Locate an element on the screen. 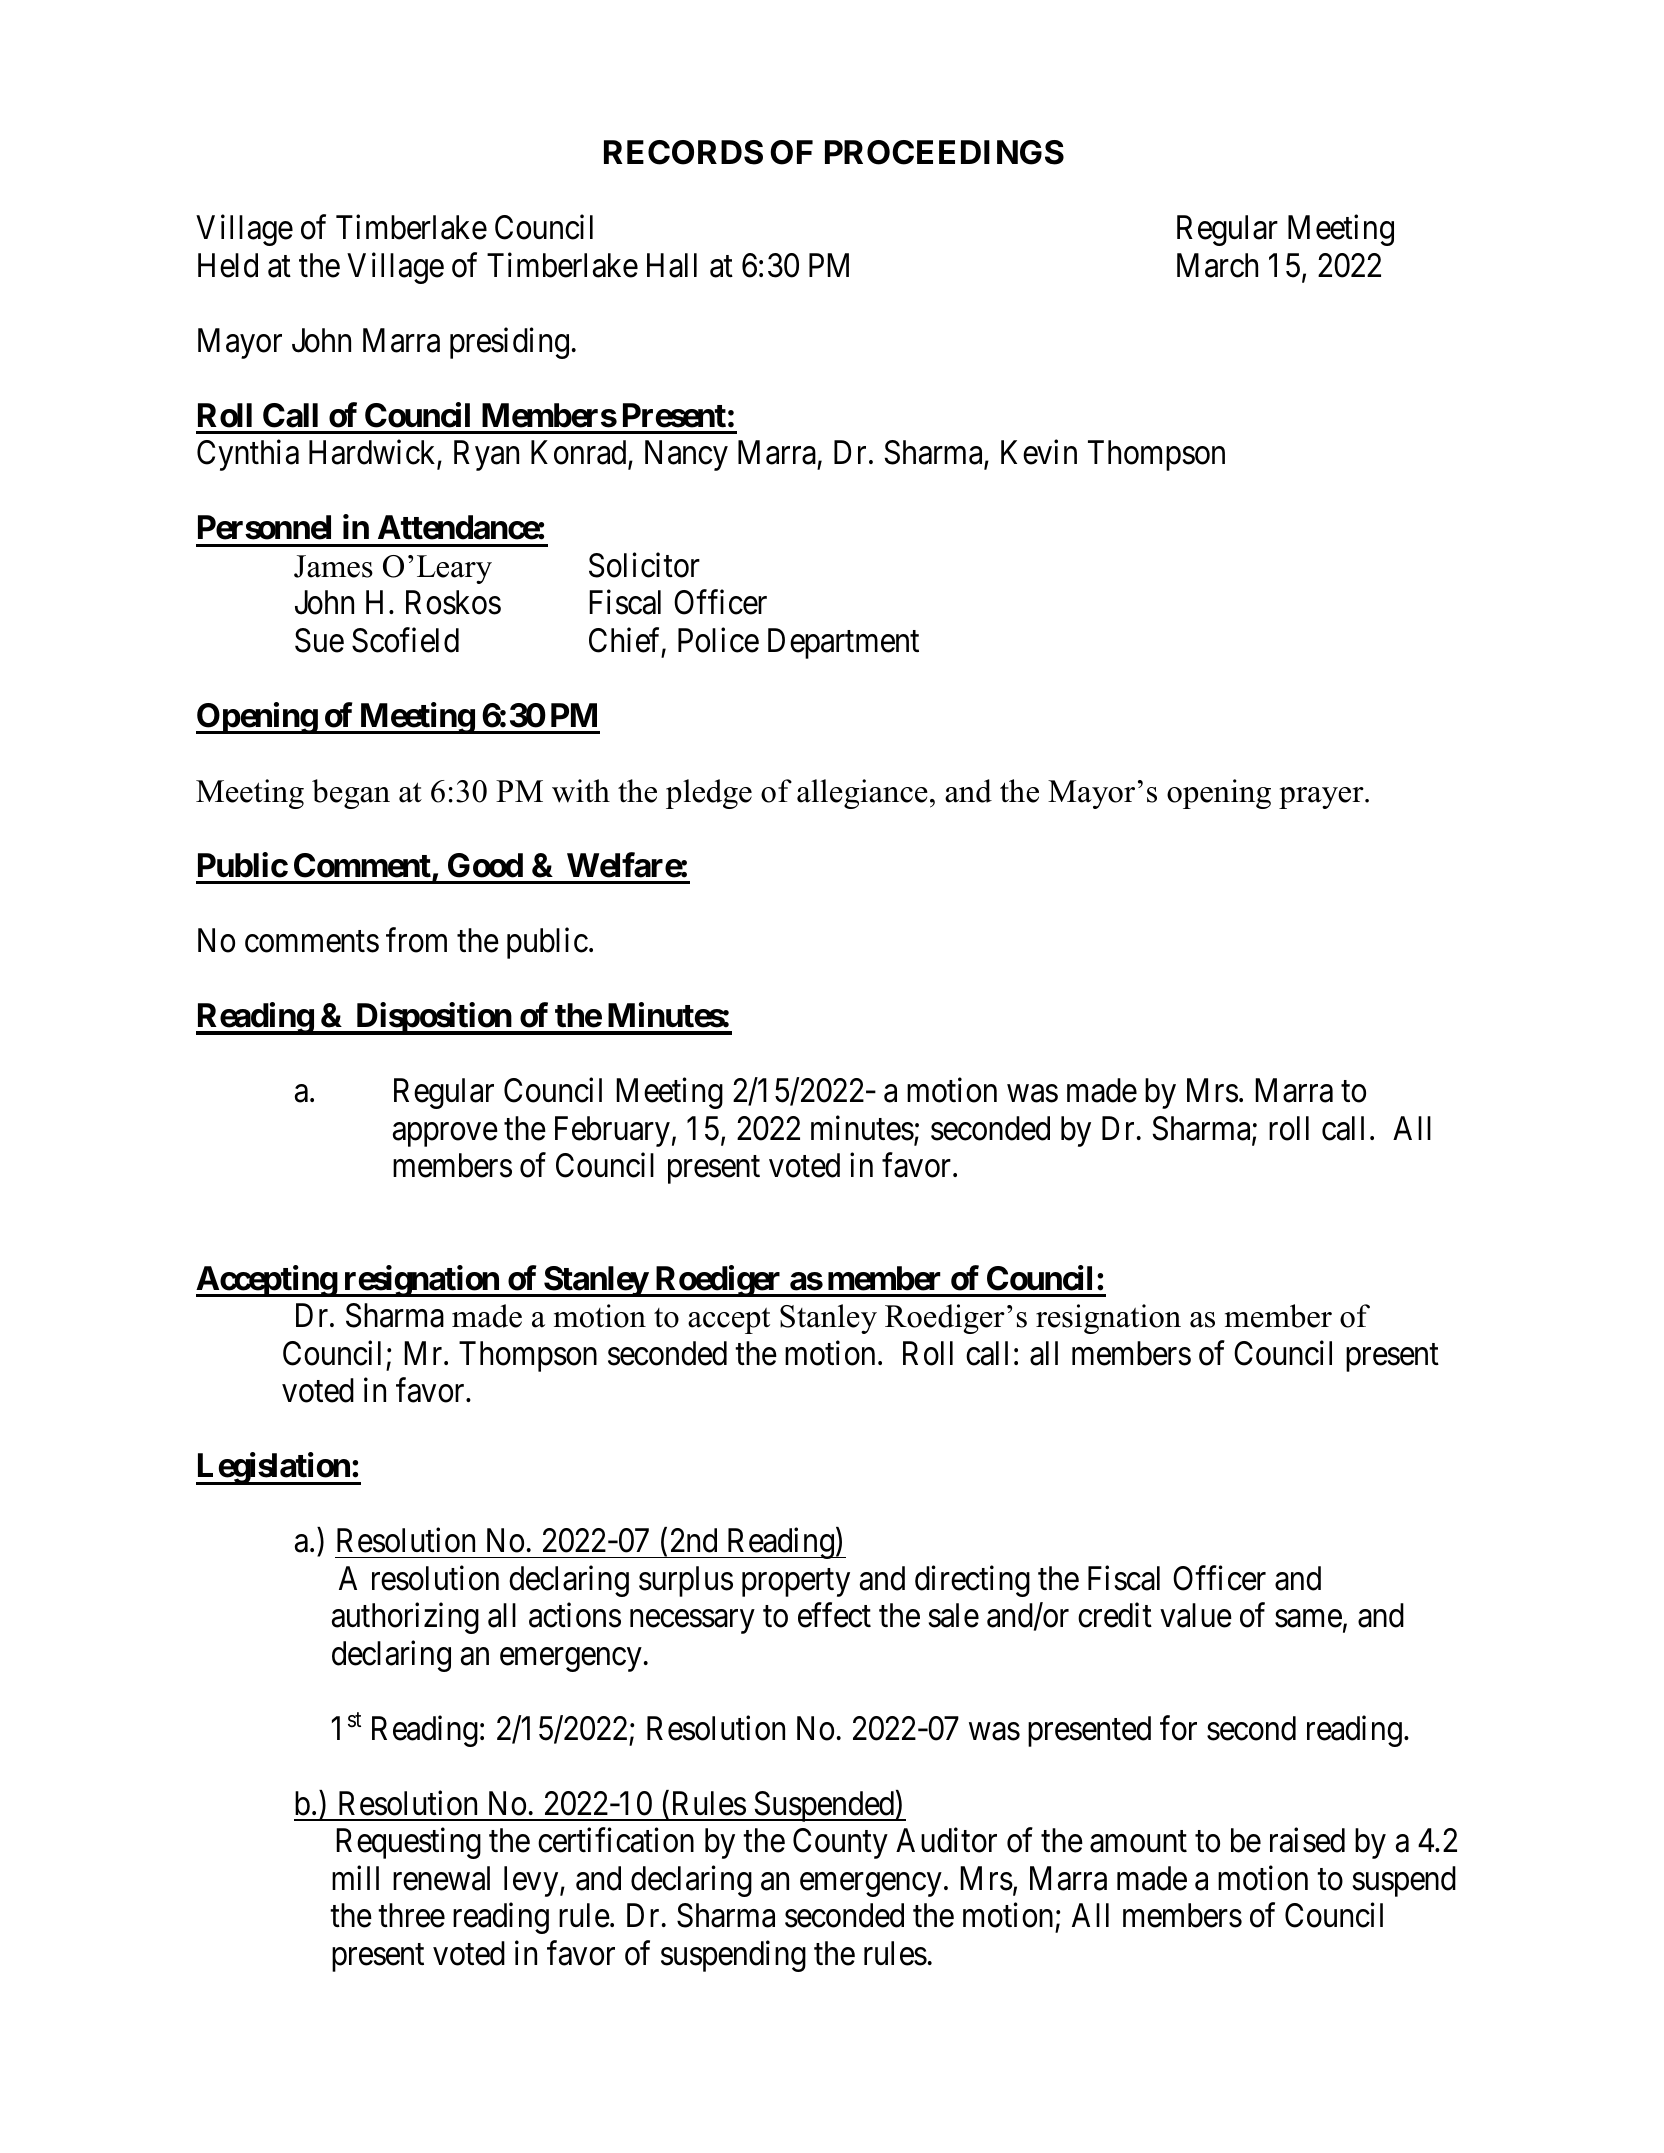  property is located at coordinates (796, 1583).
